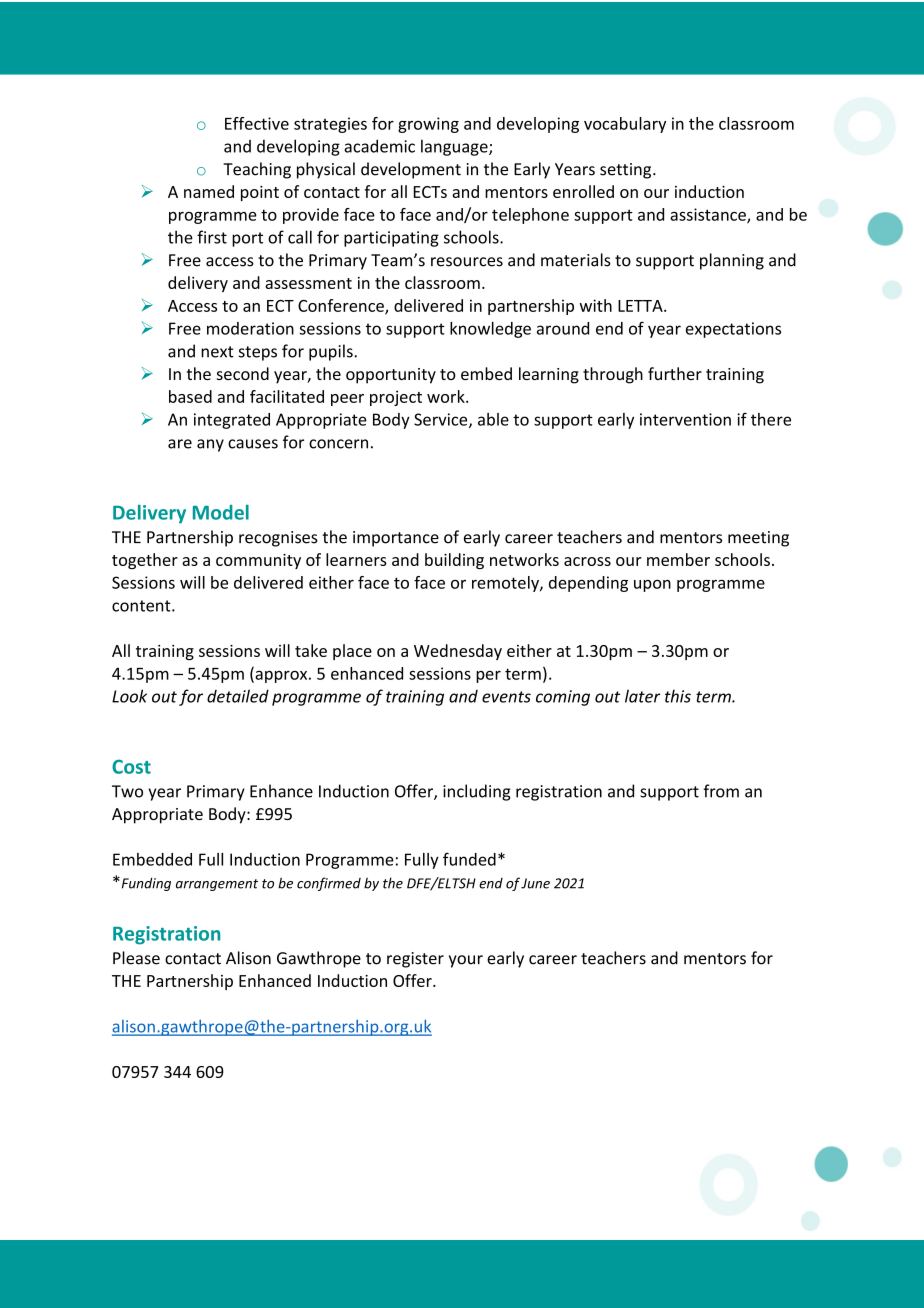 The width and height of the page is (924, 1308). I want to click on Teaching, so click(257, 170).
